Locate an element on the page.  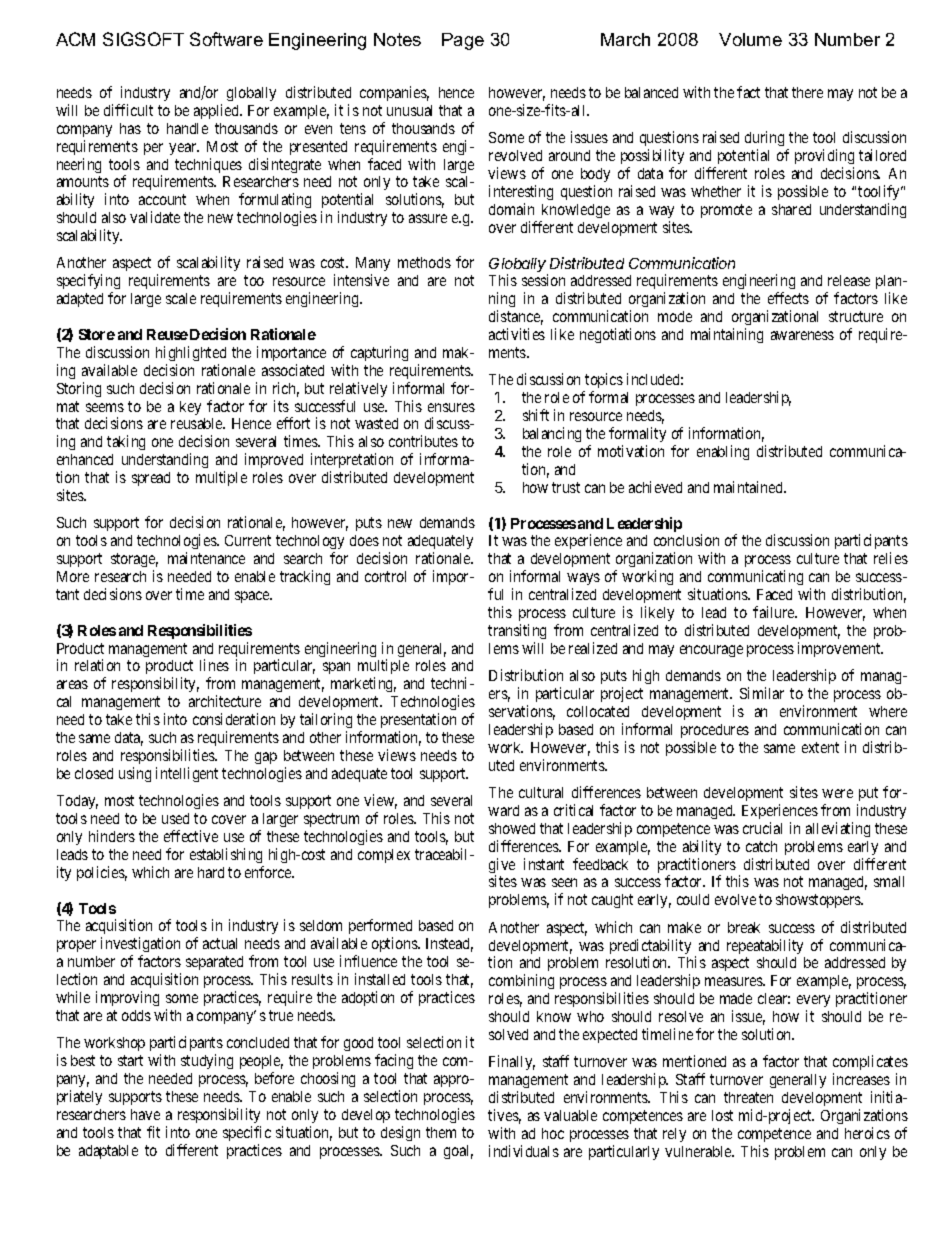
failure is located at coordinates (775, 612).
